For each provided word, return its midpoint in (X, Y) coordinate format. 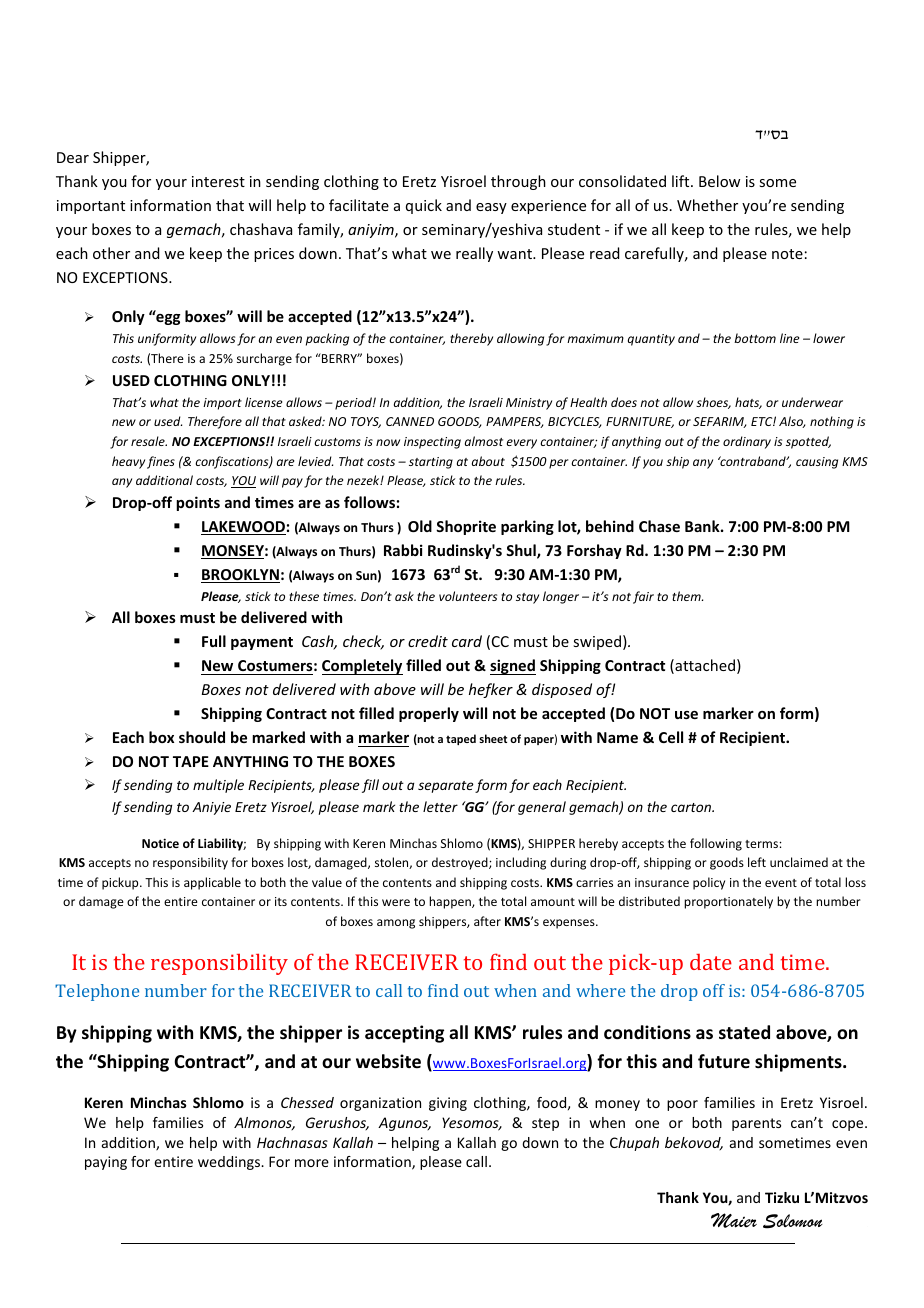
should (202, 737)
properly (429, 714)
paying (106, 1163)
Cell (671, 737)
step (545, 1124)
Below (719, 181)
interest (218, 181)
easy (491, 208)
